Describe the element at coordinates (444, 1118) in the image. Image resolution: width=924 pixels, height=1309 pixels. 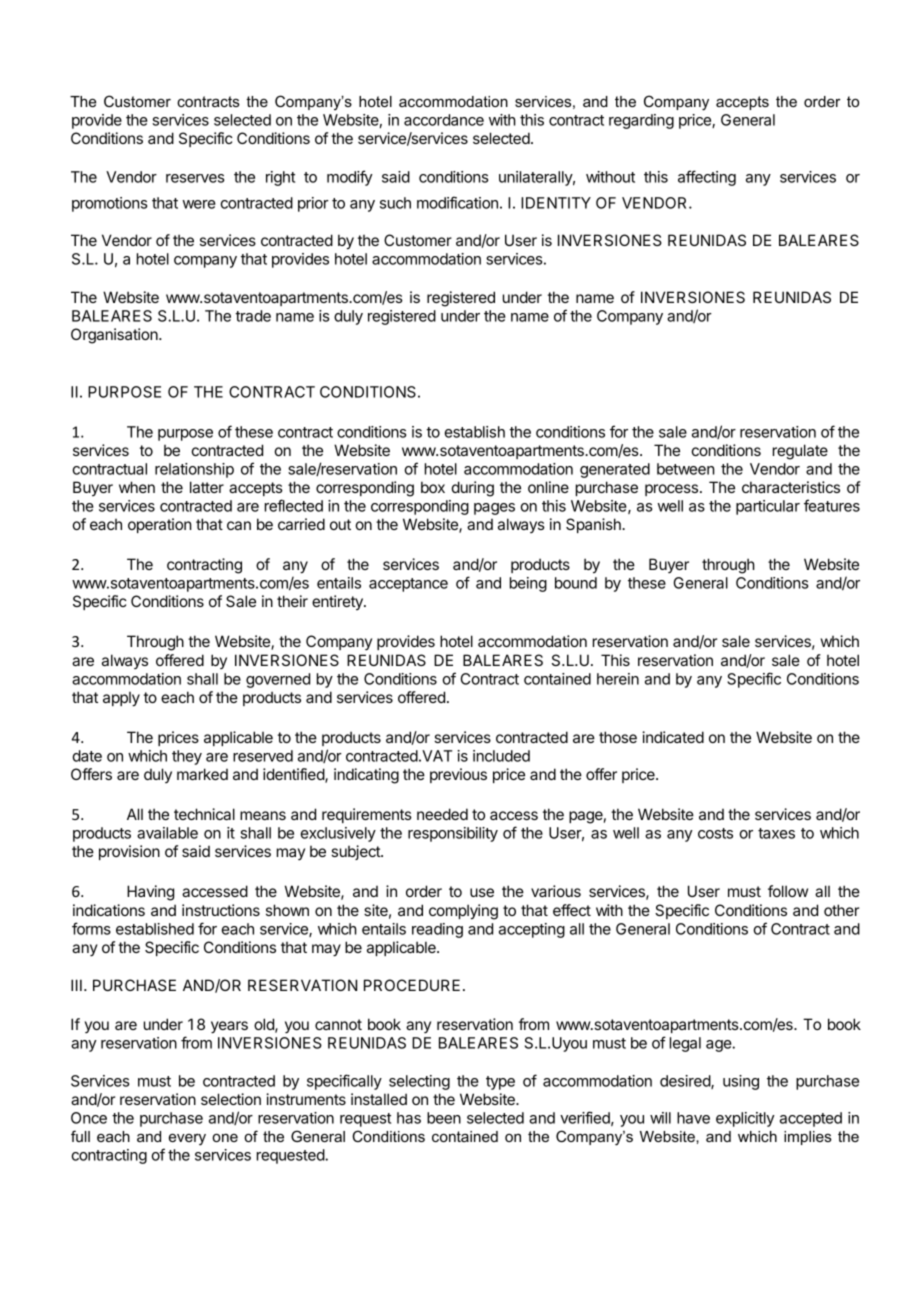
I see `been` at that location.
